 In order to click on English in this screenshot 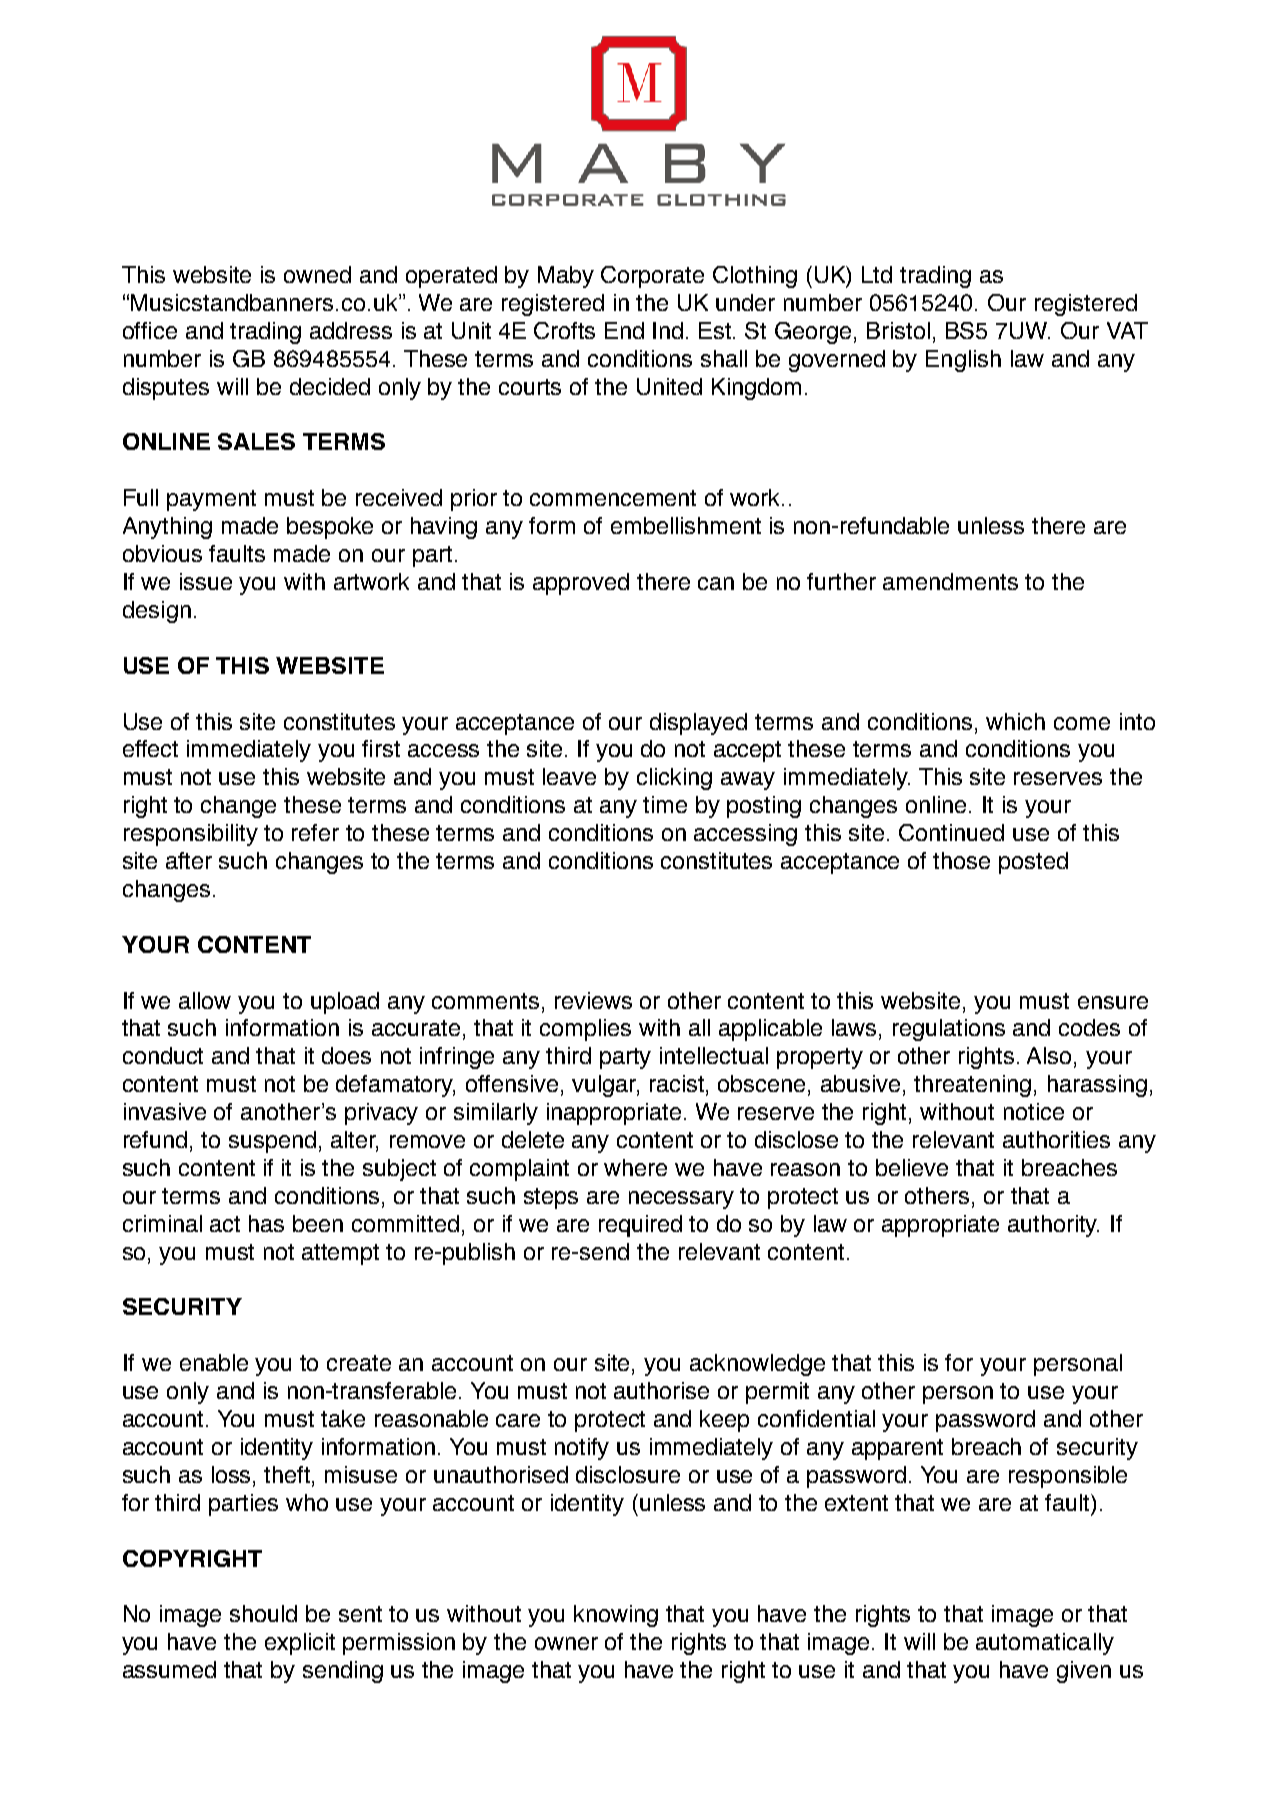, I will do `click(963, 361)`.
